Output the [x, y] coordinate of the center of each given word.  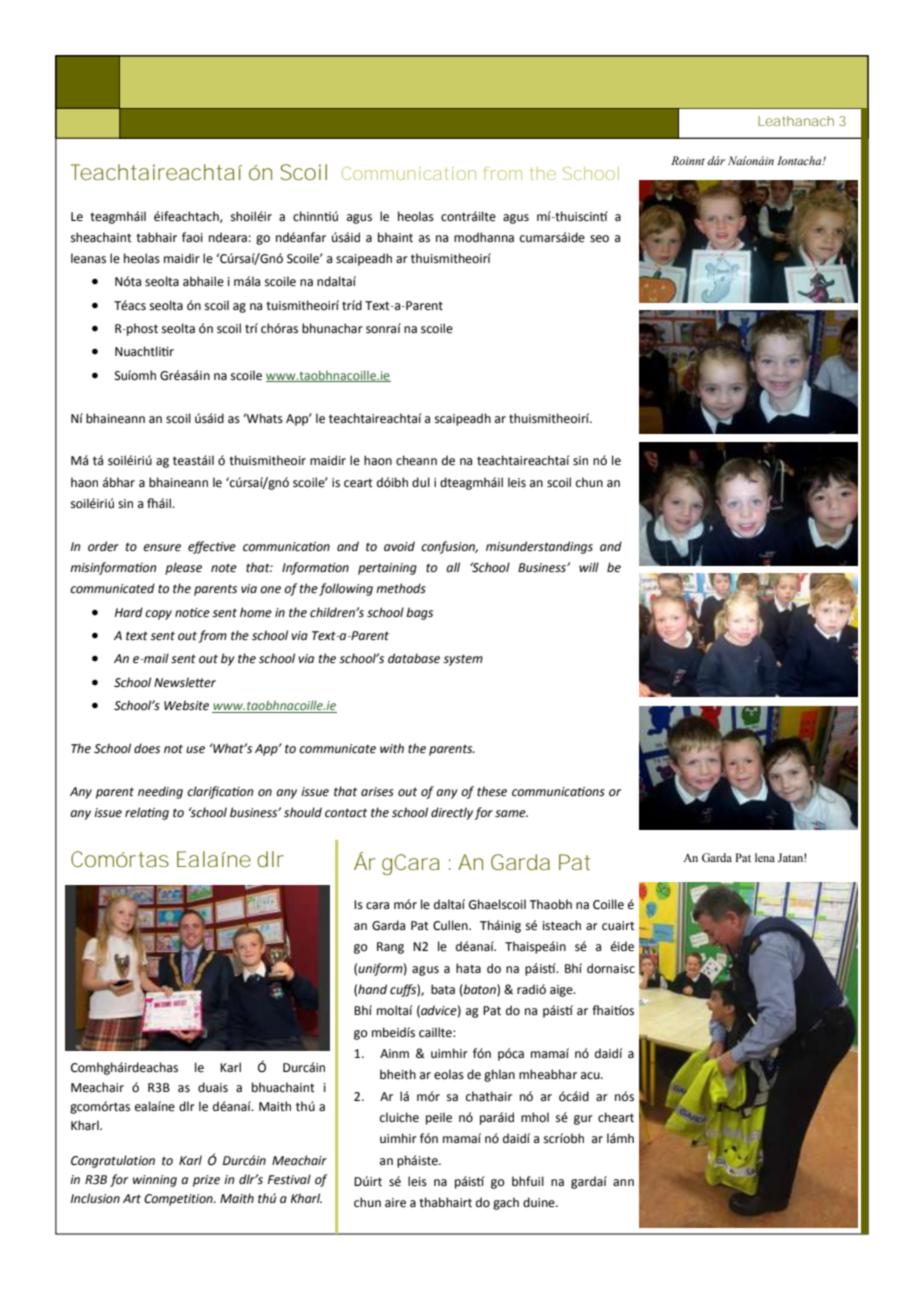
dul [421, 482]
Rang [390, 948]
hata [468, 968]
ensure [162, 548]
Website [186, 705]
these [492, 791]
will [589, 567]
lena [765, 857]
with [392, 748]
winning [155, 1181]
